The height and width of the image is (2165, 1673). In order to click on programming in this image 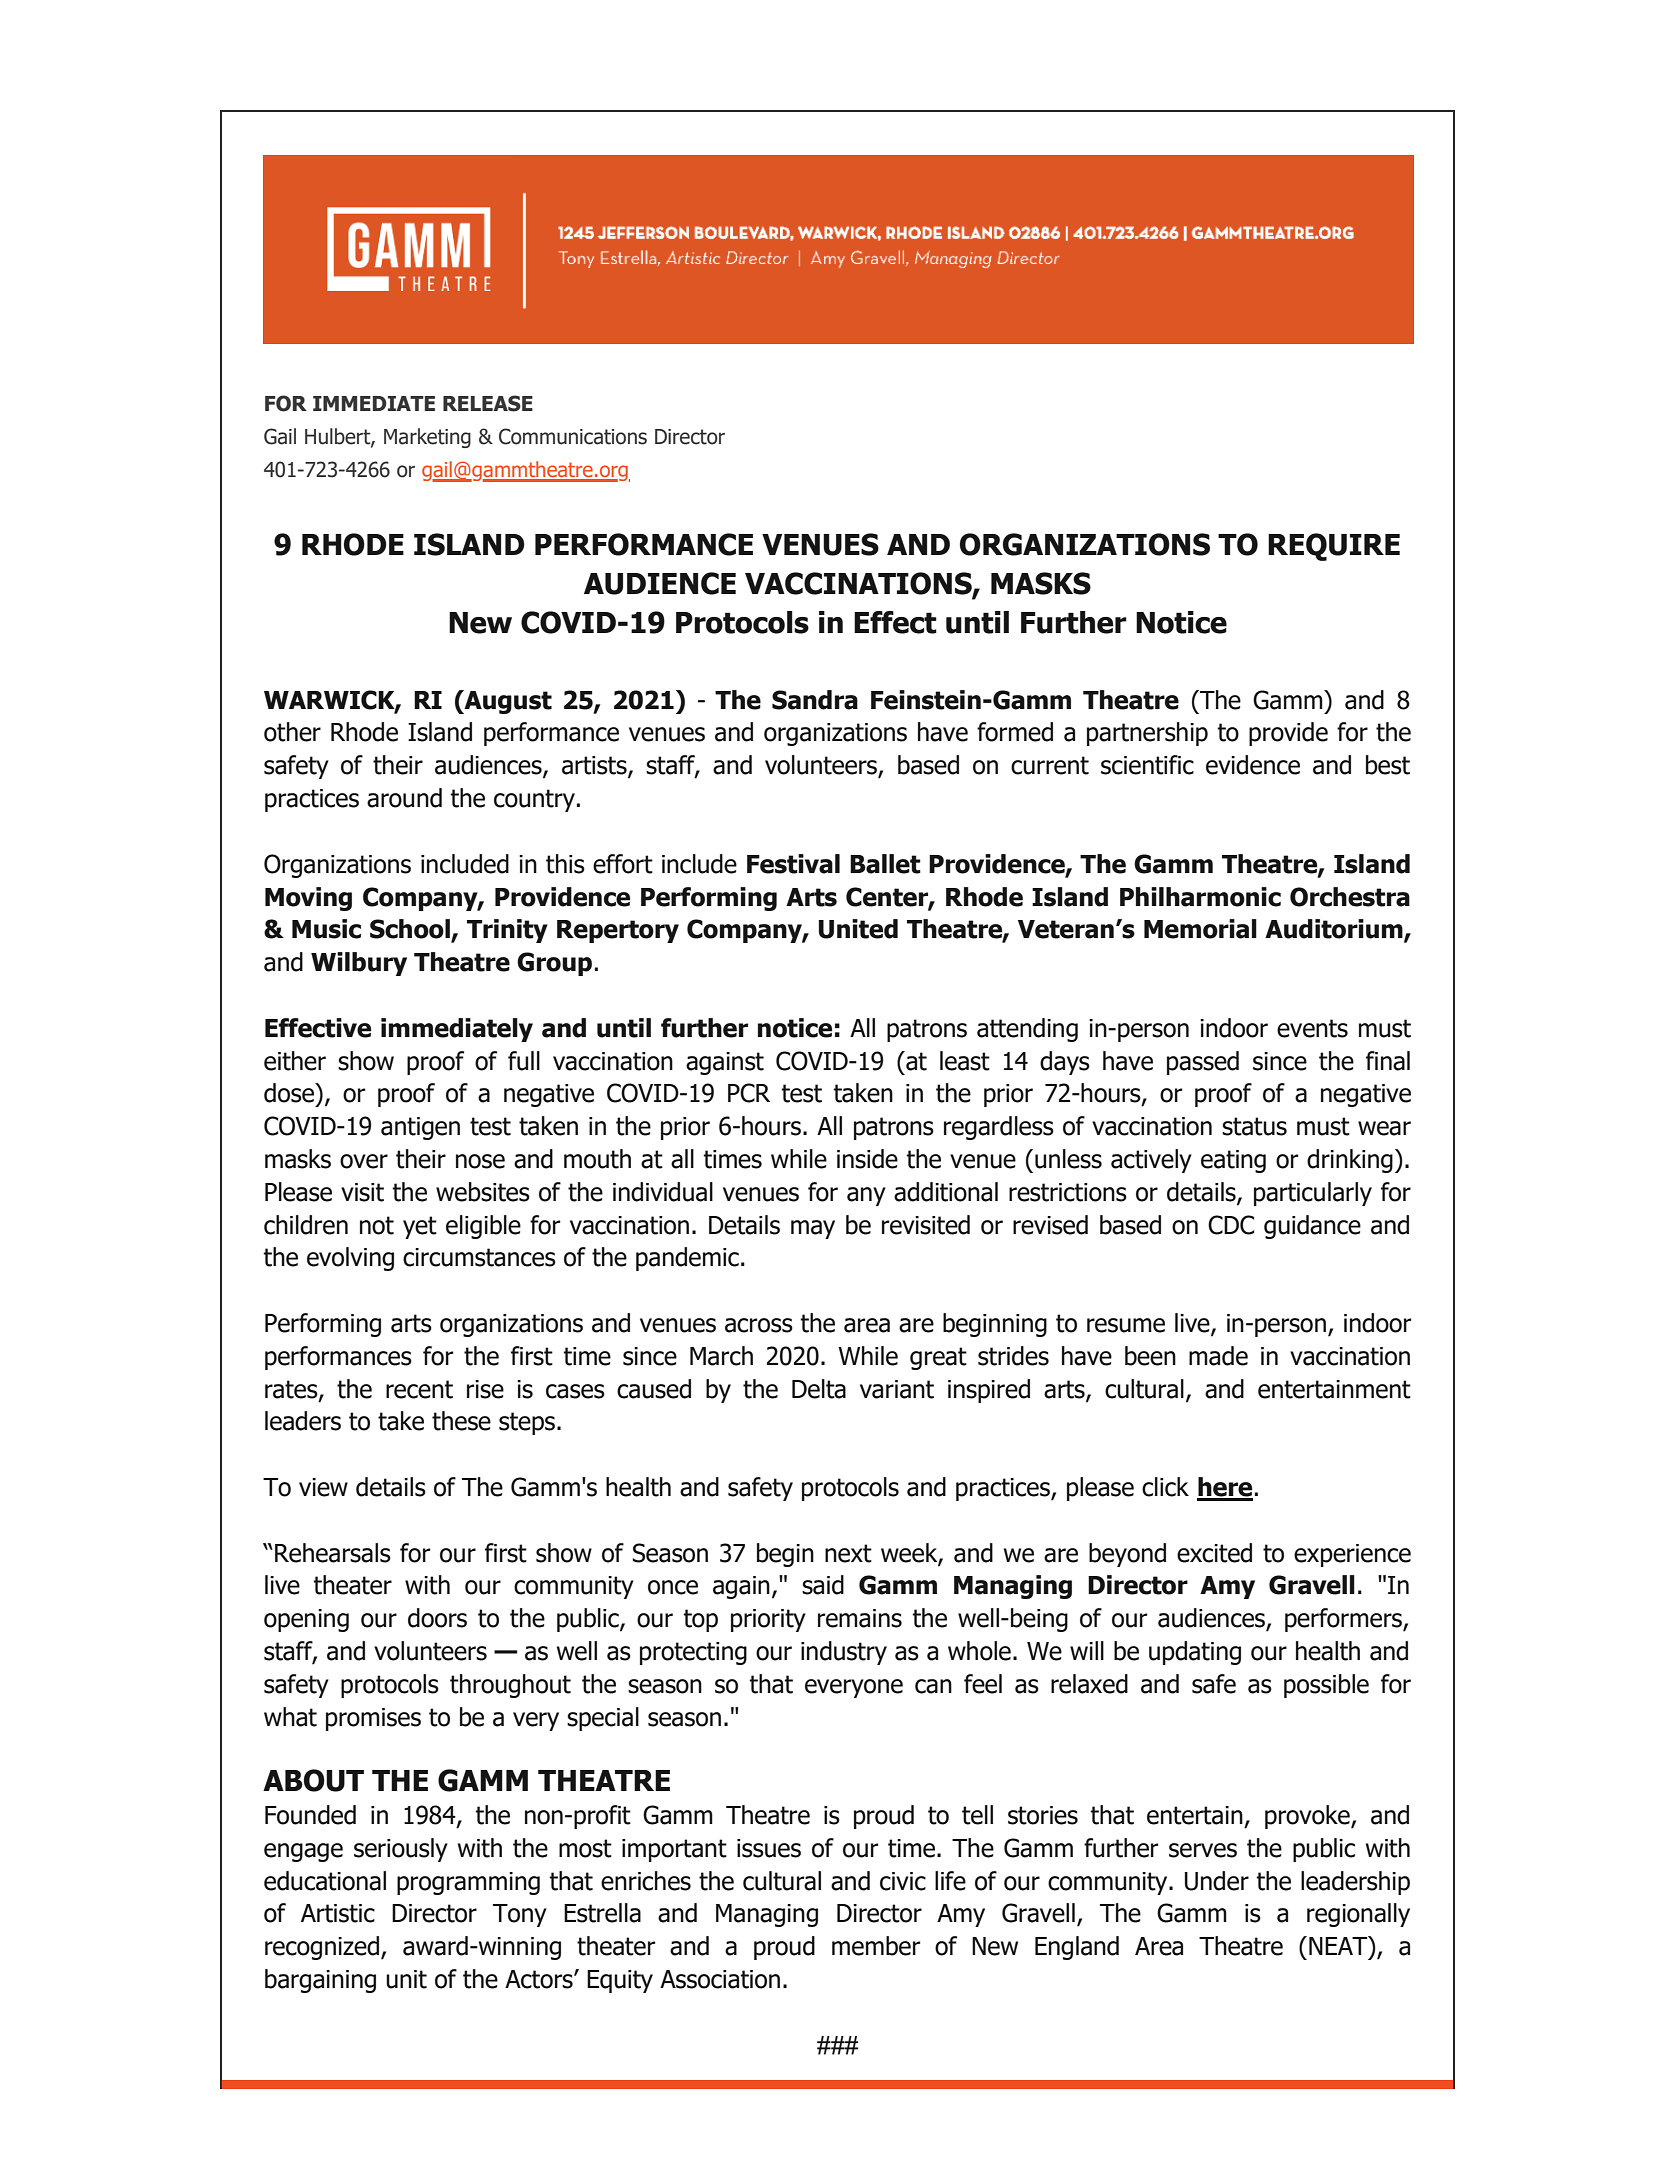, I will do `click(468, 1883)`.
